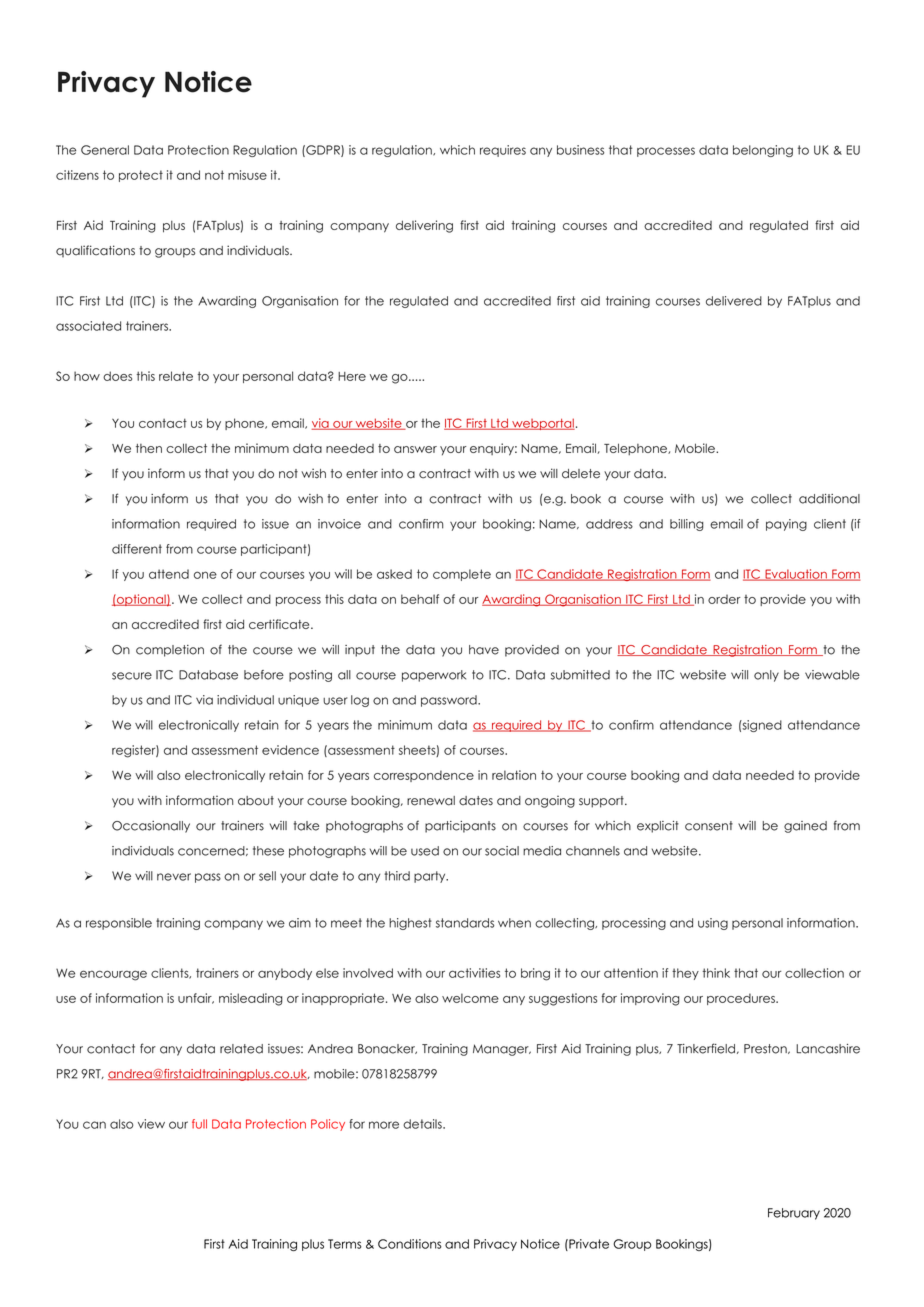 Image resolution: width=924 pixels, height=1307 pixels. What do you see at coordinates (132, 676) in the document?
I see `secure` at bounding box center [132, 676].
